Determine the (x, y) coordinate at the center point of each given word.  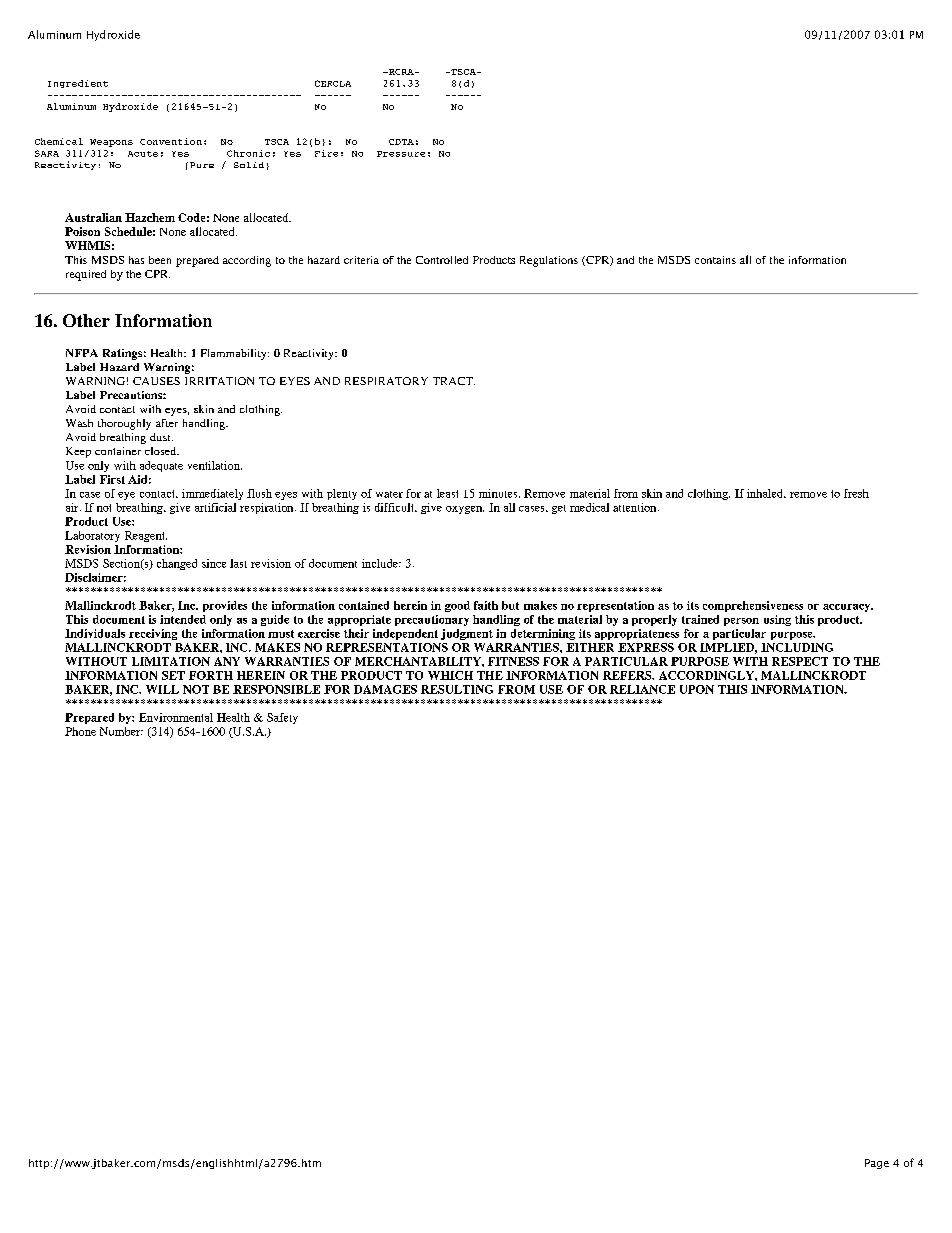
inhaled (766, 493)
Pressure (401, 154)
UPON (697, 689)
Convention (171, 141)
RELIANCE (642, 689)
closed (162, 451)
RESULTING (457, 689)
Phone (80, 731)
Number (121, 731)
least (447, 493)
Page (877, 1164)
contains (715, 260)
